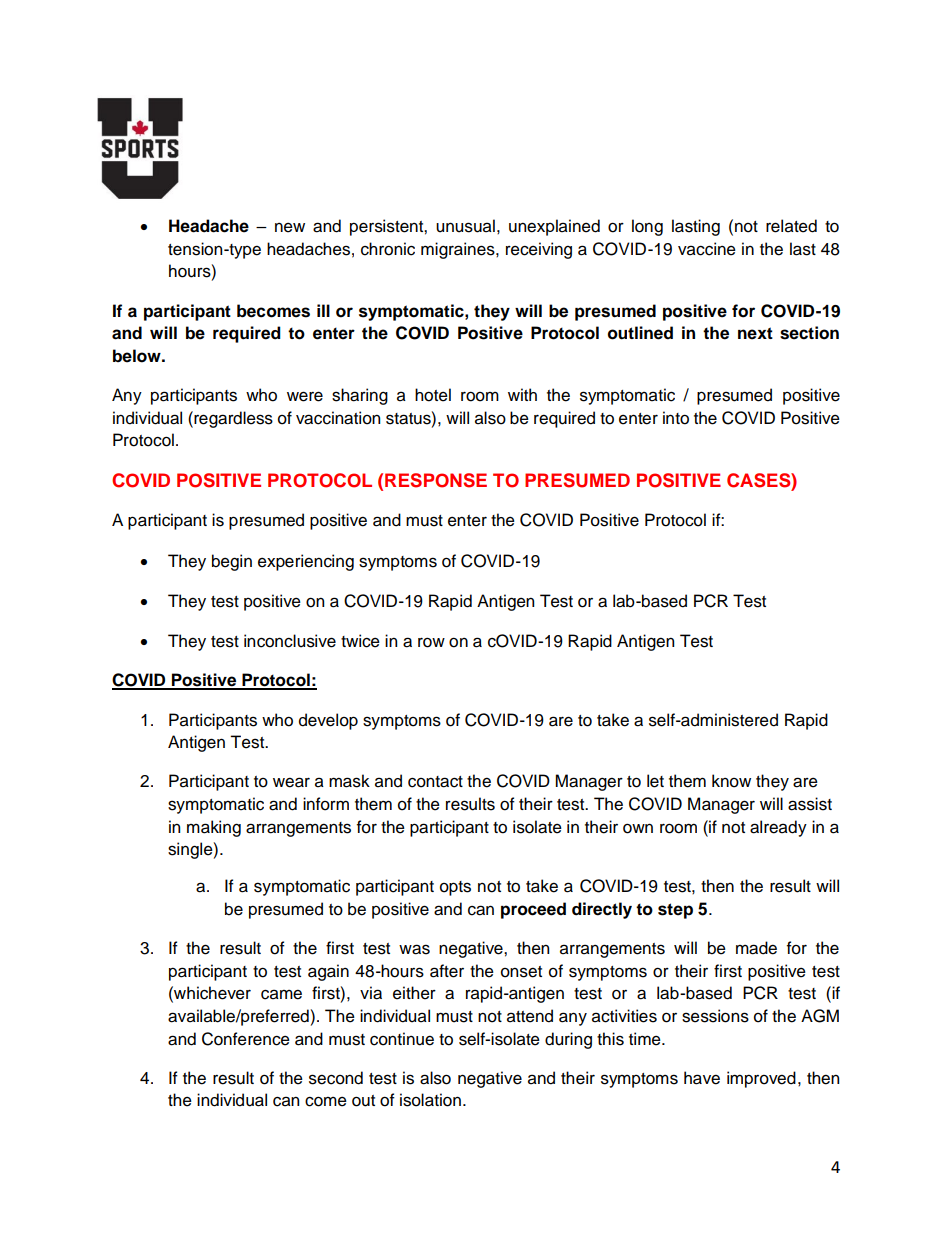 The width and height of the screenshot is (952, 1233). What do you see at coordinates (539, 250) in the screenshot?
I see `receiving` at bounding box center [539, 250].
